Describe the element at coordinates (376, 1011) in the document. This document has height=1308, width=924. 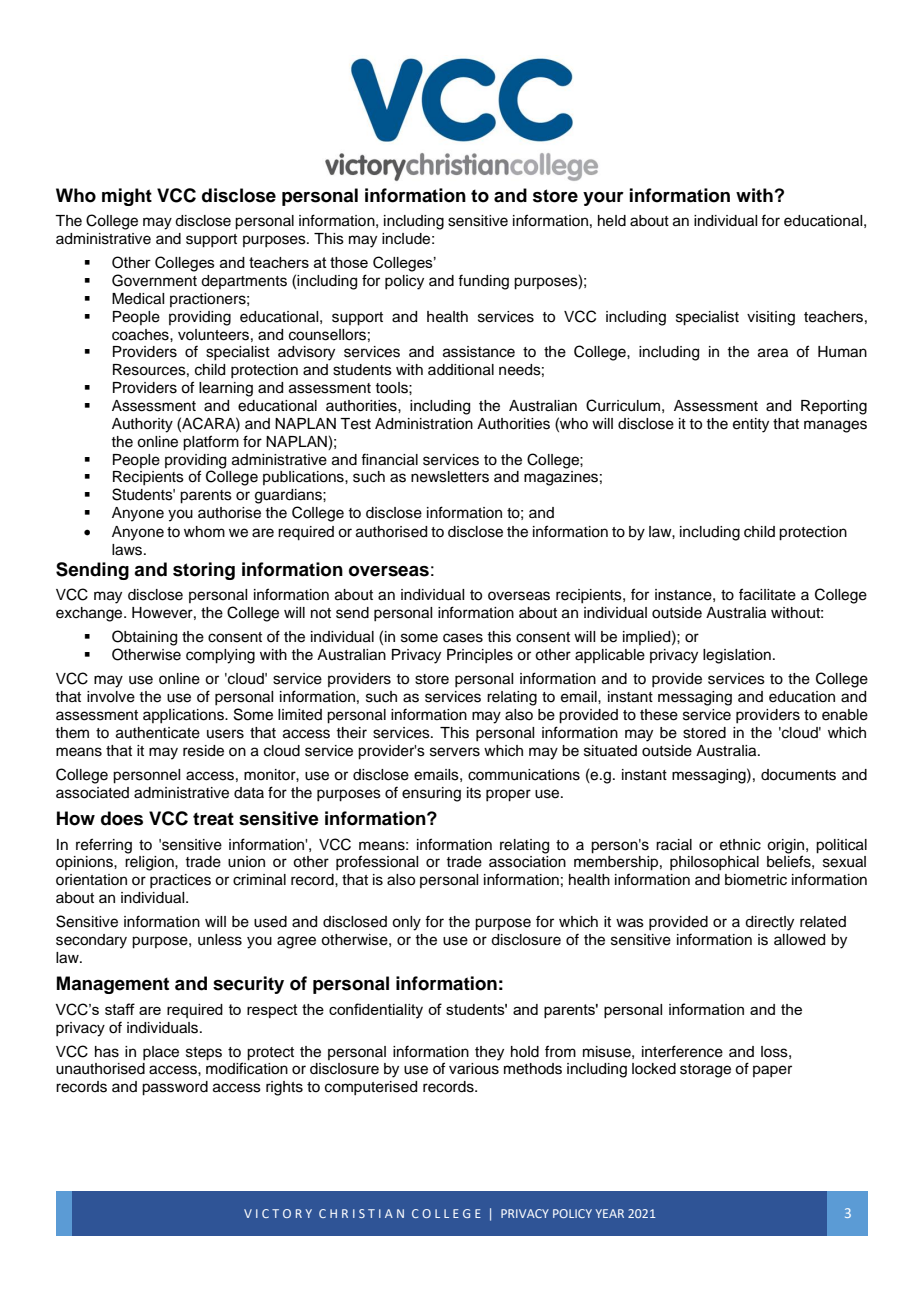
I see `confidentiality` at that location.
